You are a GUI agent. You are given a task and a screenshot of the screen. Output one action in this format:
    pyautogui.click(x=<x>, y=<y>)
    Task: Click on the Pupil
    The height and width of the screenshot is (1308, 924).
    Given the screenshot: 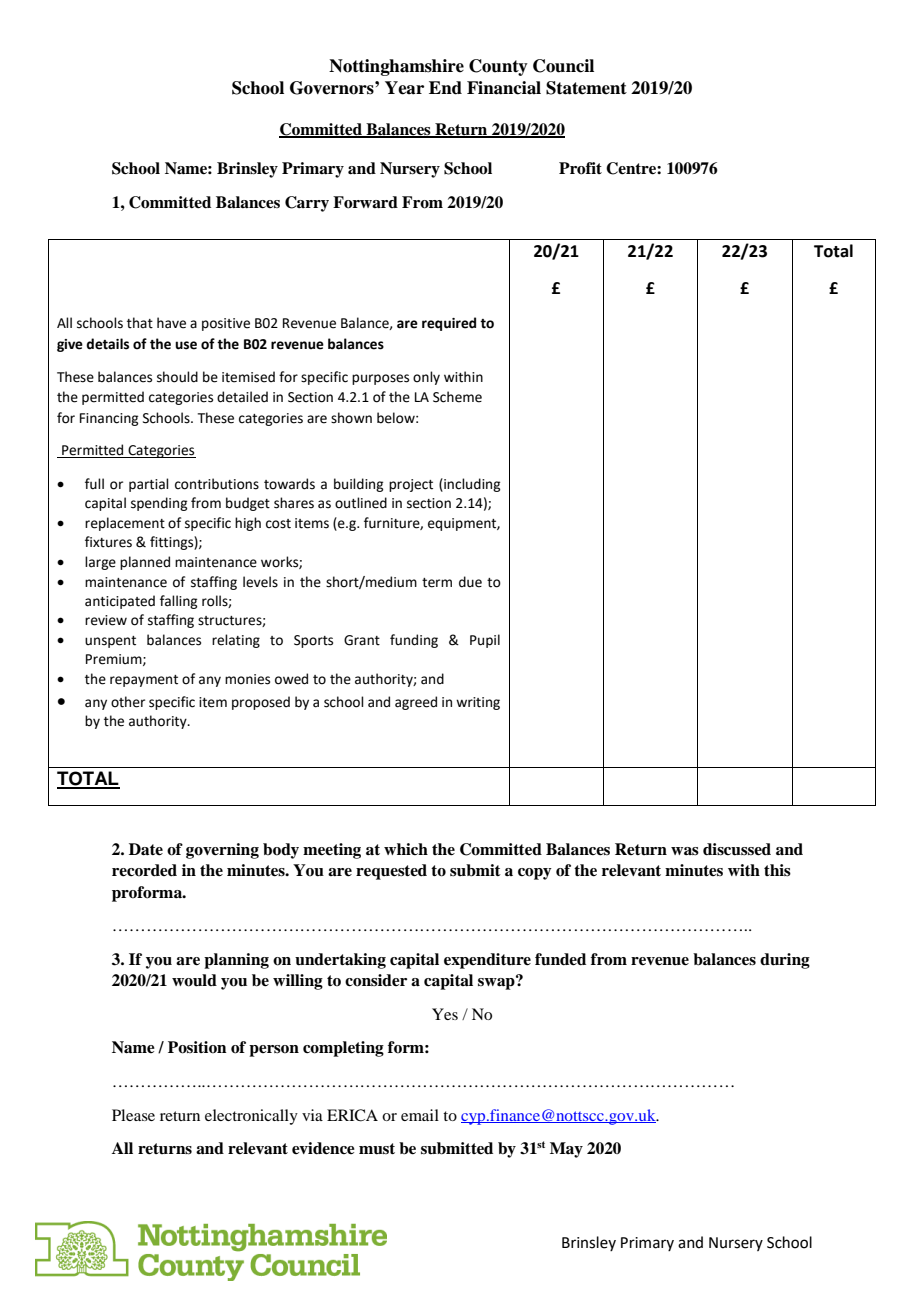 What is the action you would take?
    pyautogui.click(x=485, y=641)
